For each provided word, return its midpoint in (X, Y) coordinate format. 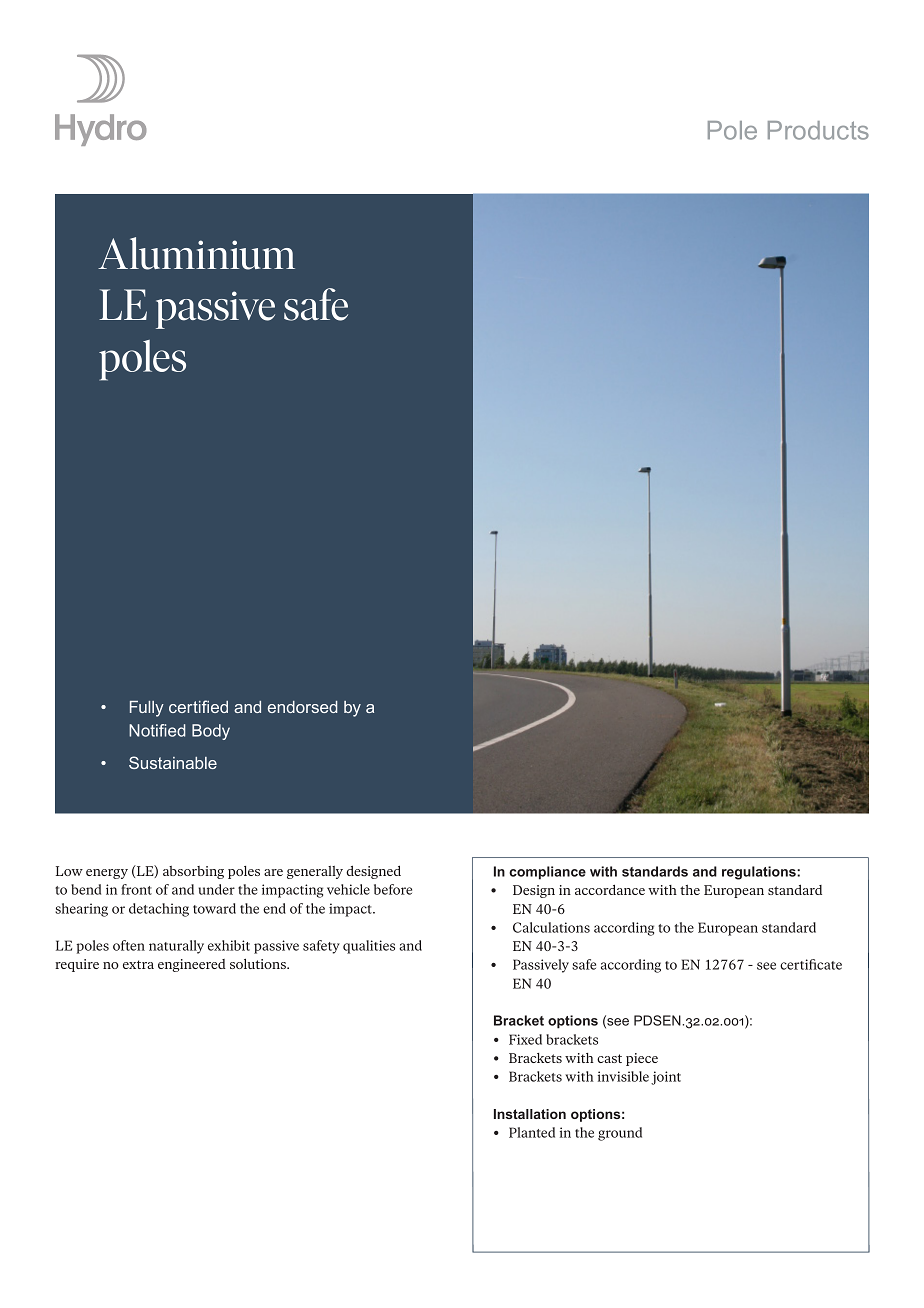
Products (818, 130)
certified (198, 706)
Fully (147, 709)
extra (138, 964)
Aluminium (196, 253)
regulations (760, 873)
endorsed (302, 707)
